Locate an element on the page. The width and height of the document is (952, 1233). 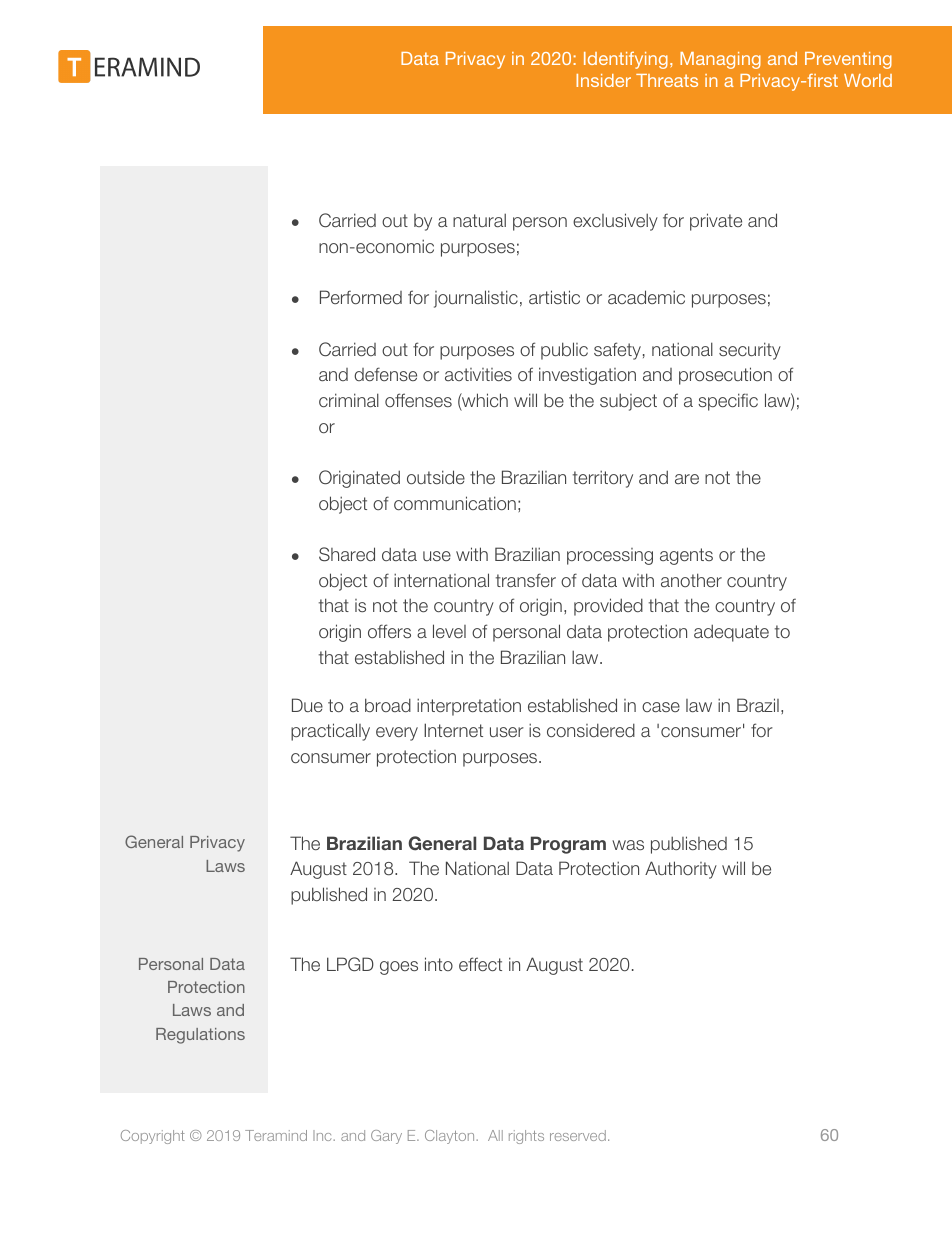
Shared is located at coordinates (347, 554).
